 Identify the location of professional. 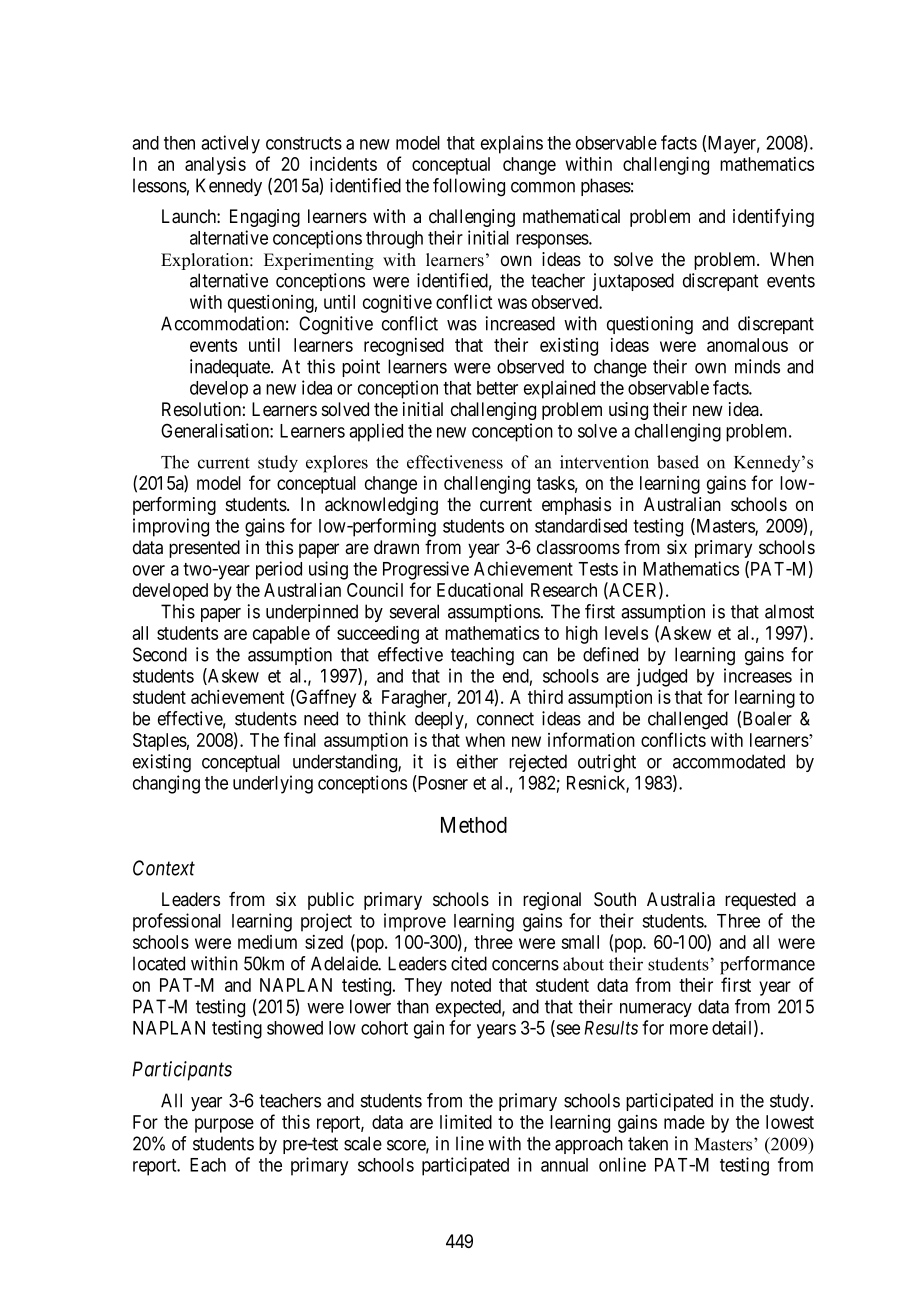
(177, 922).
